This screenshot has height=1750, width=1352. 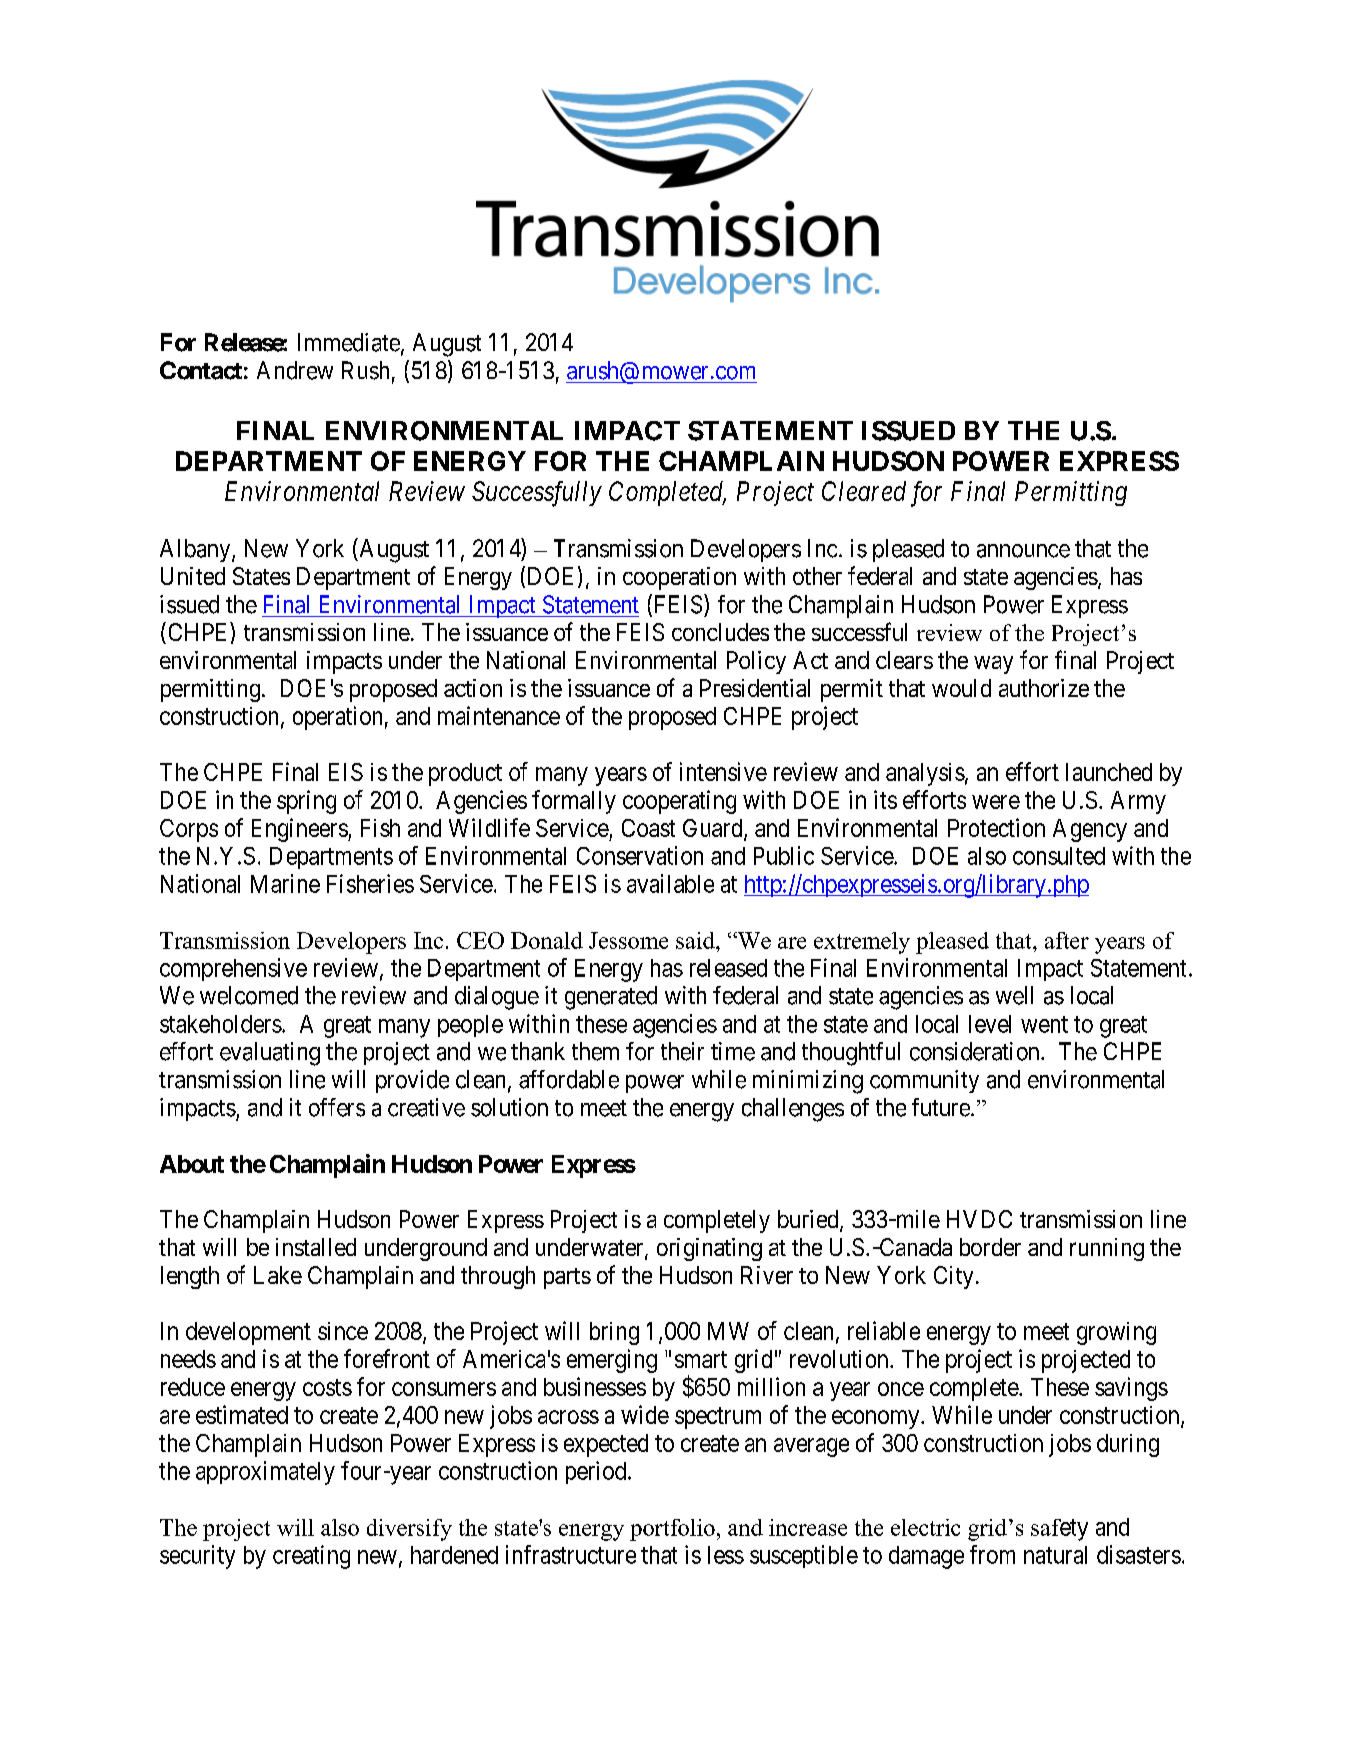 What do you see at coordinates (1023, 551) in the screenshot?
I see `announce` at bounding box center [1023, 551].
